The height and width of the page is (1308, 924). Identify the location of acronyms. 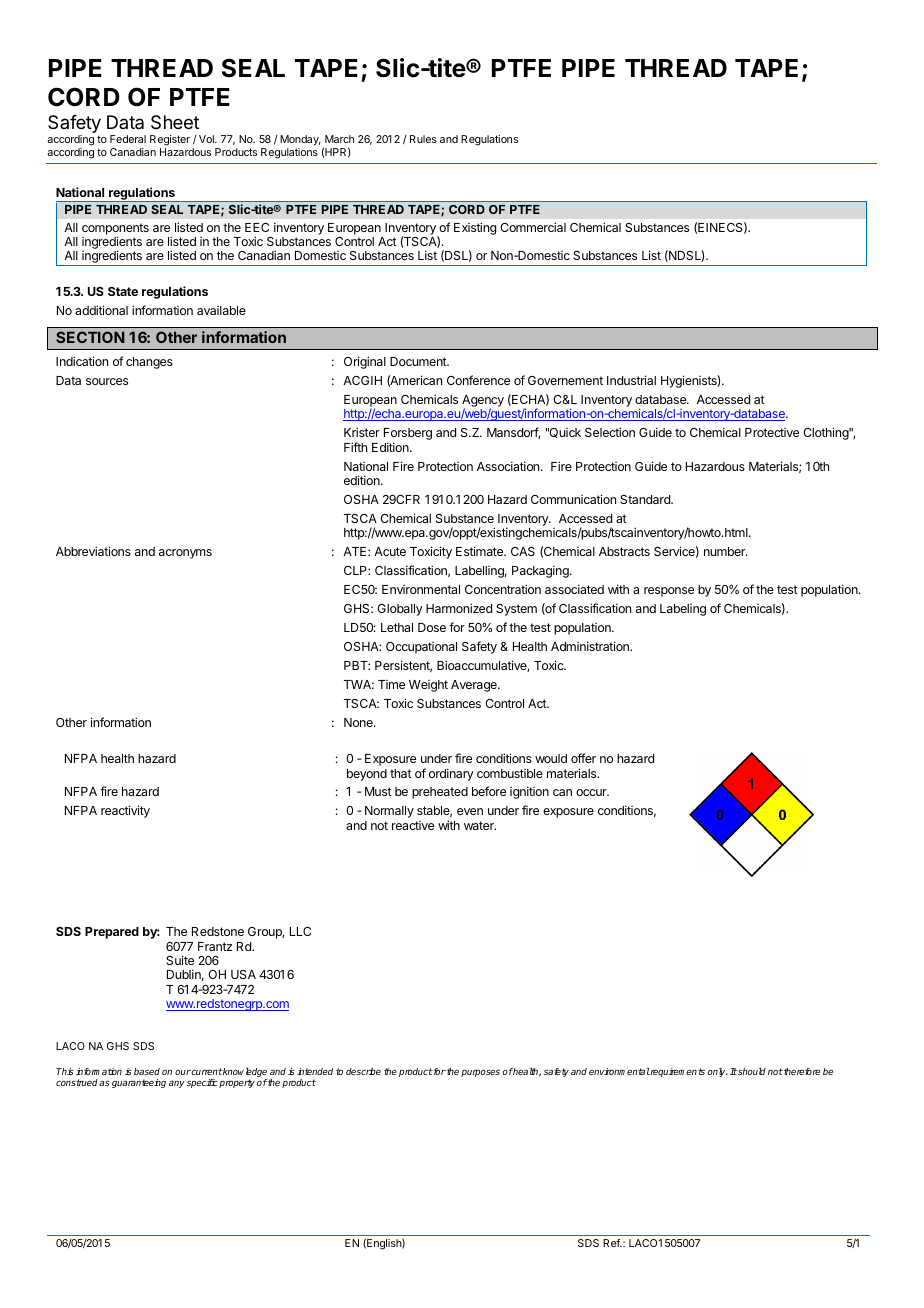
(185, 554).
